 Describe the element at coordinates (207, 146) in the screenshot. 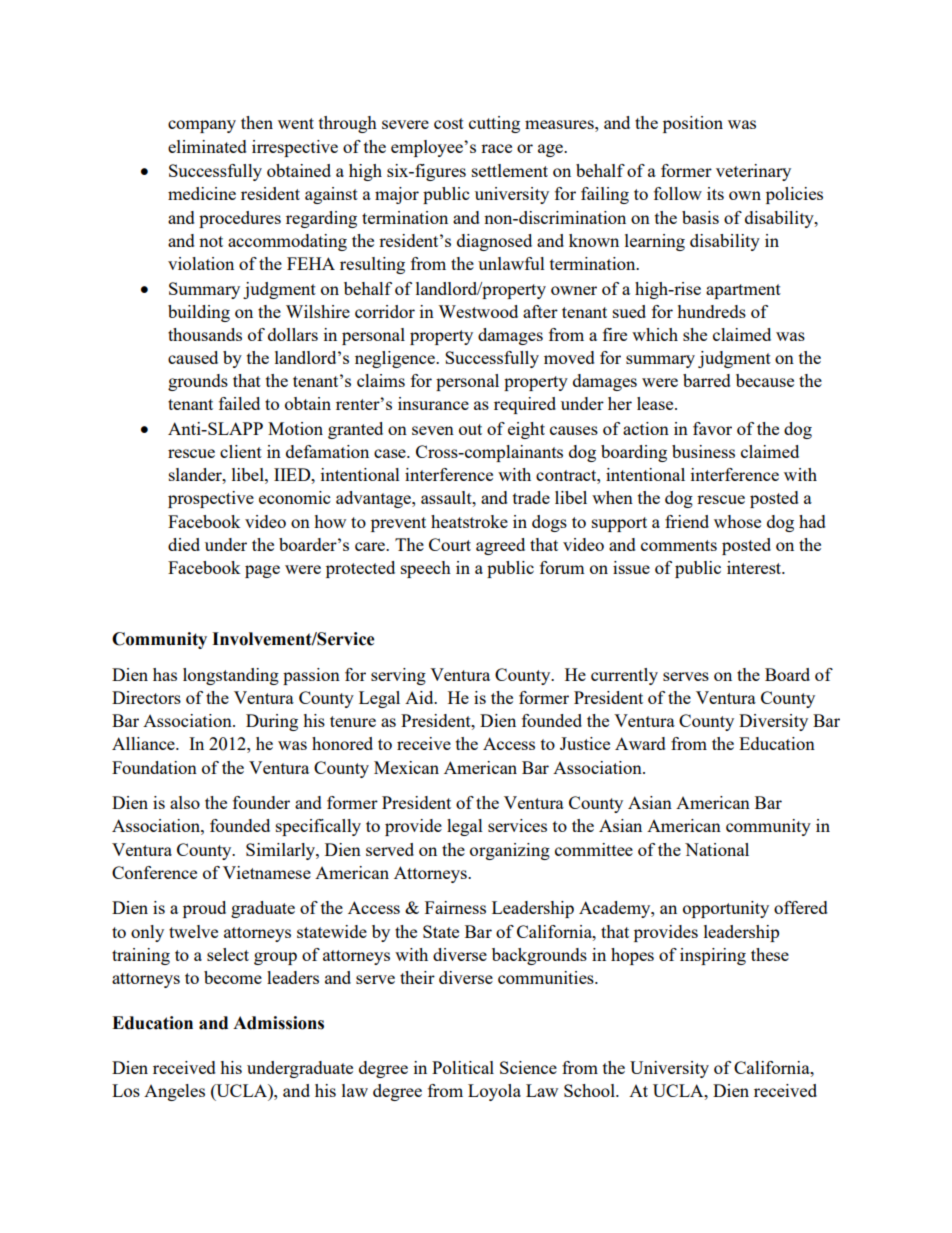

I see `eliminated` at that location.
